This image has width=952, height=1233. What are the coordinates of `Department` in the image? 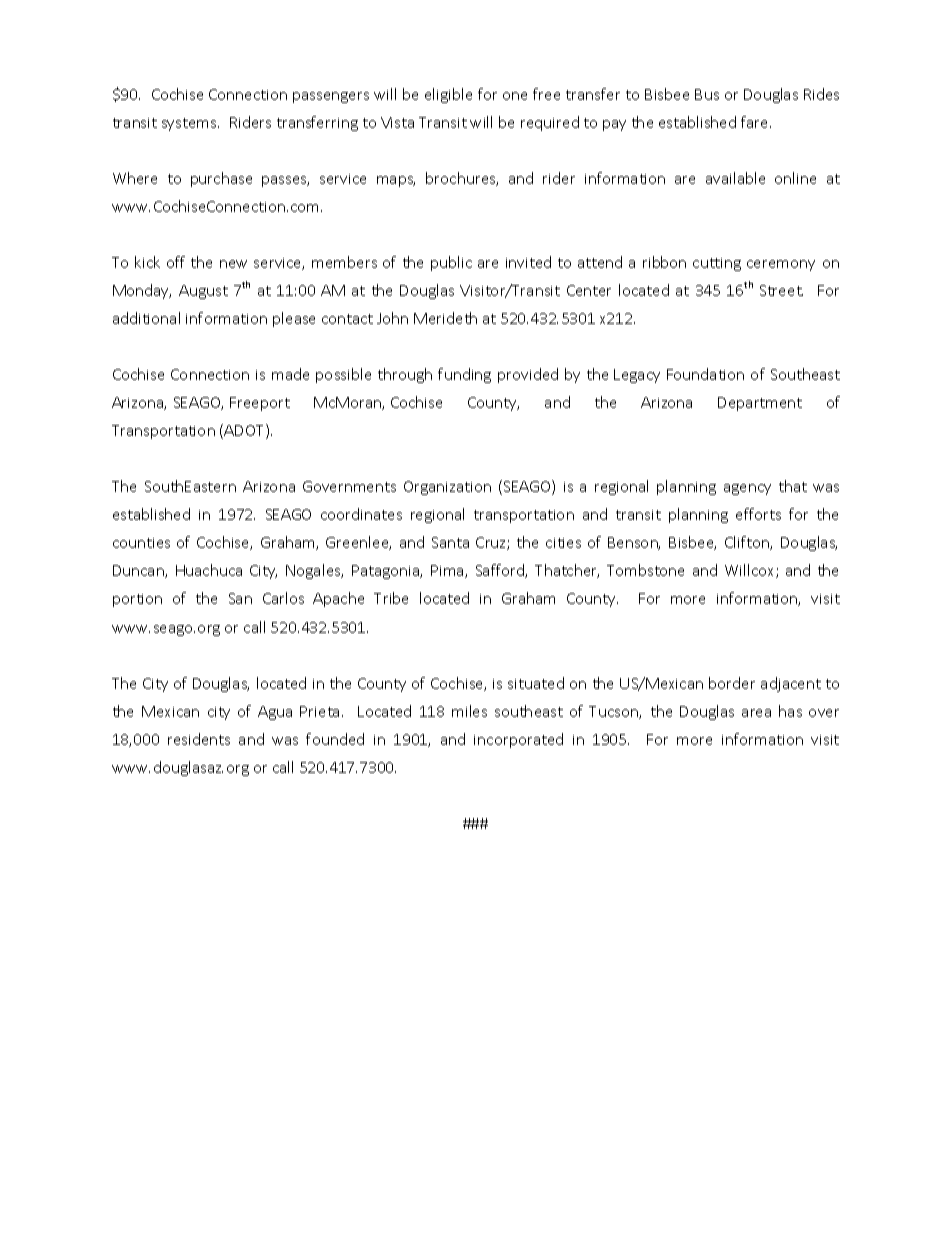 It's located at (760, 404).
